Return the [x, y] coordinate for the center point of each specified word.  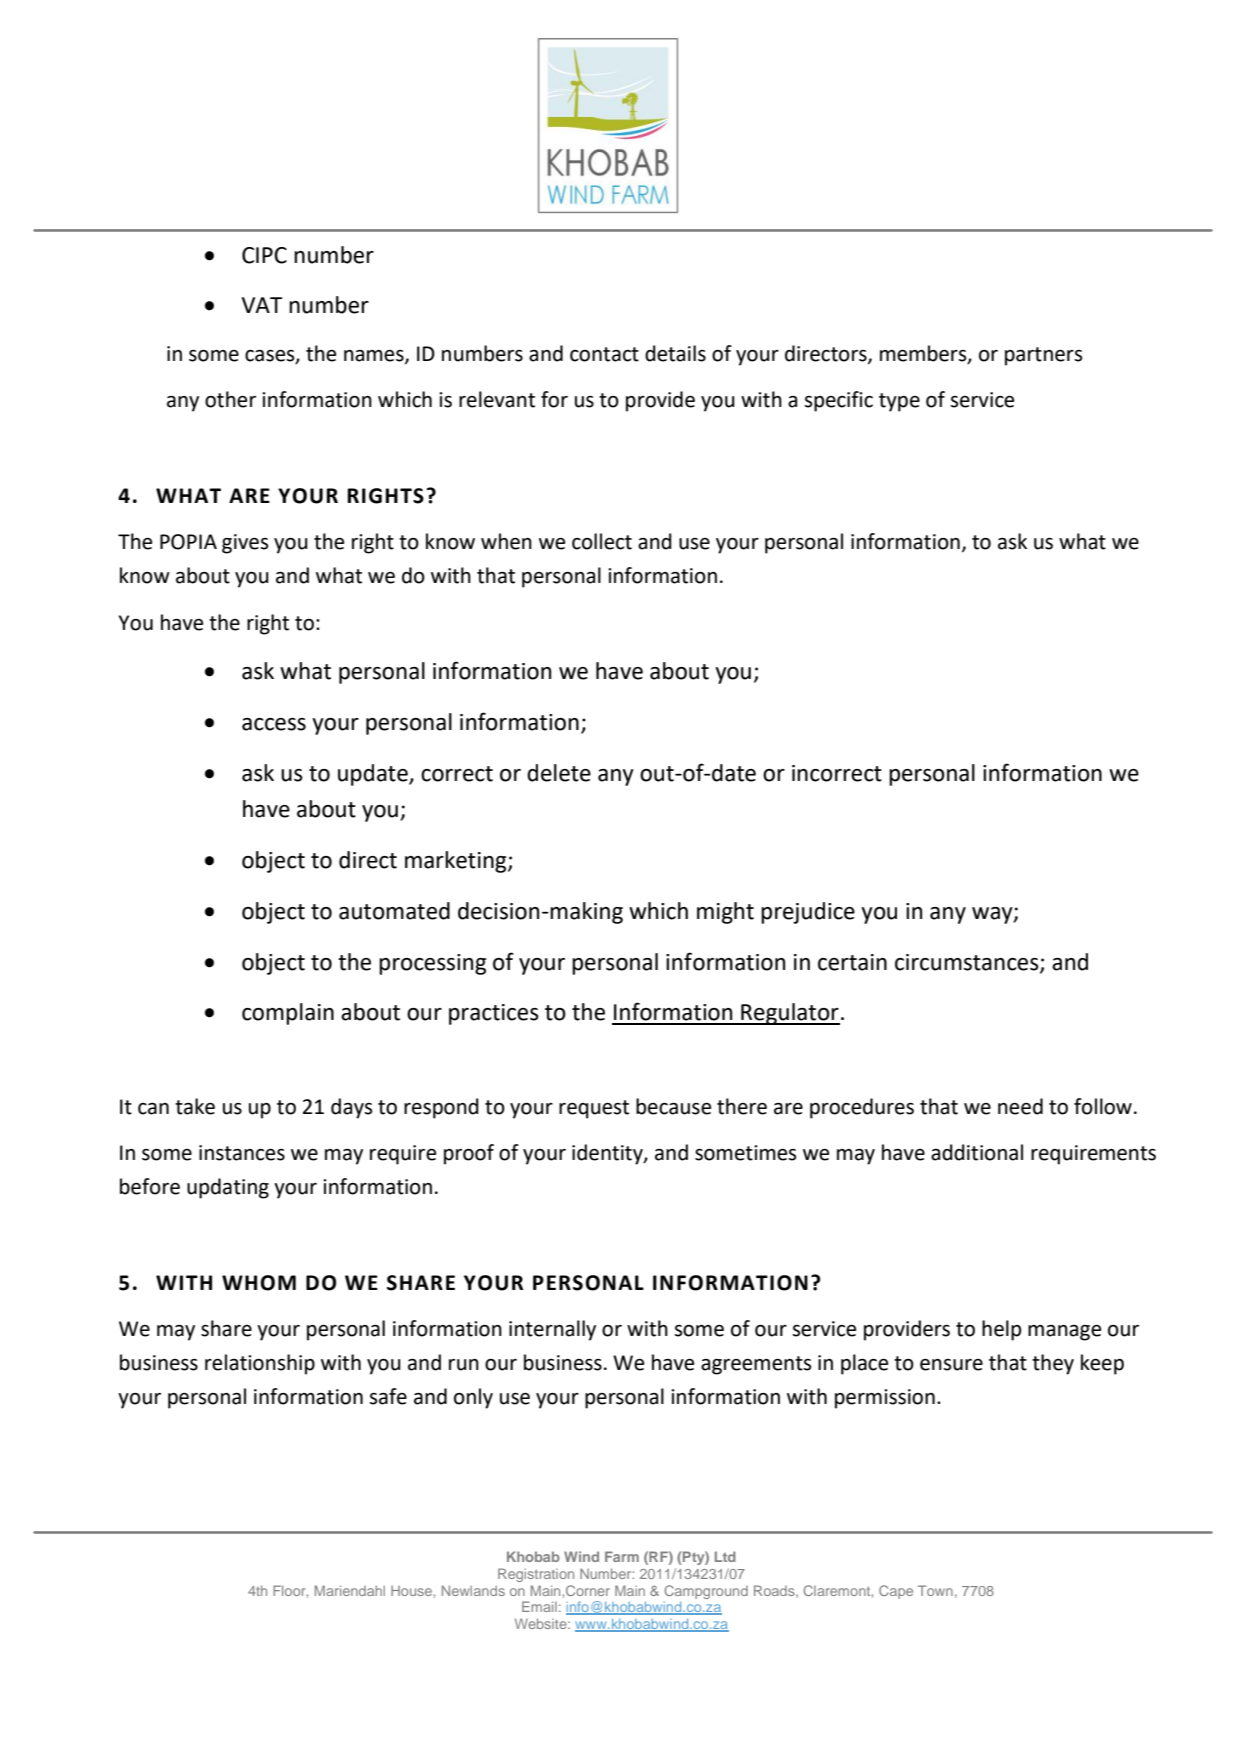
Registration [536, 1575]
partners [1043, 356]
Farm [622, 1556]
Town [935, 1590]
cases [271, 356]
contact [604, 354]
